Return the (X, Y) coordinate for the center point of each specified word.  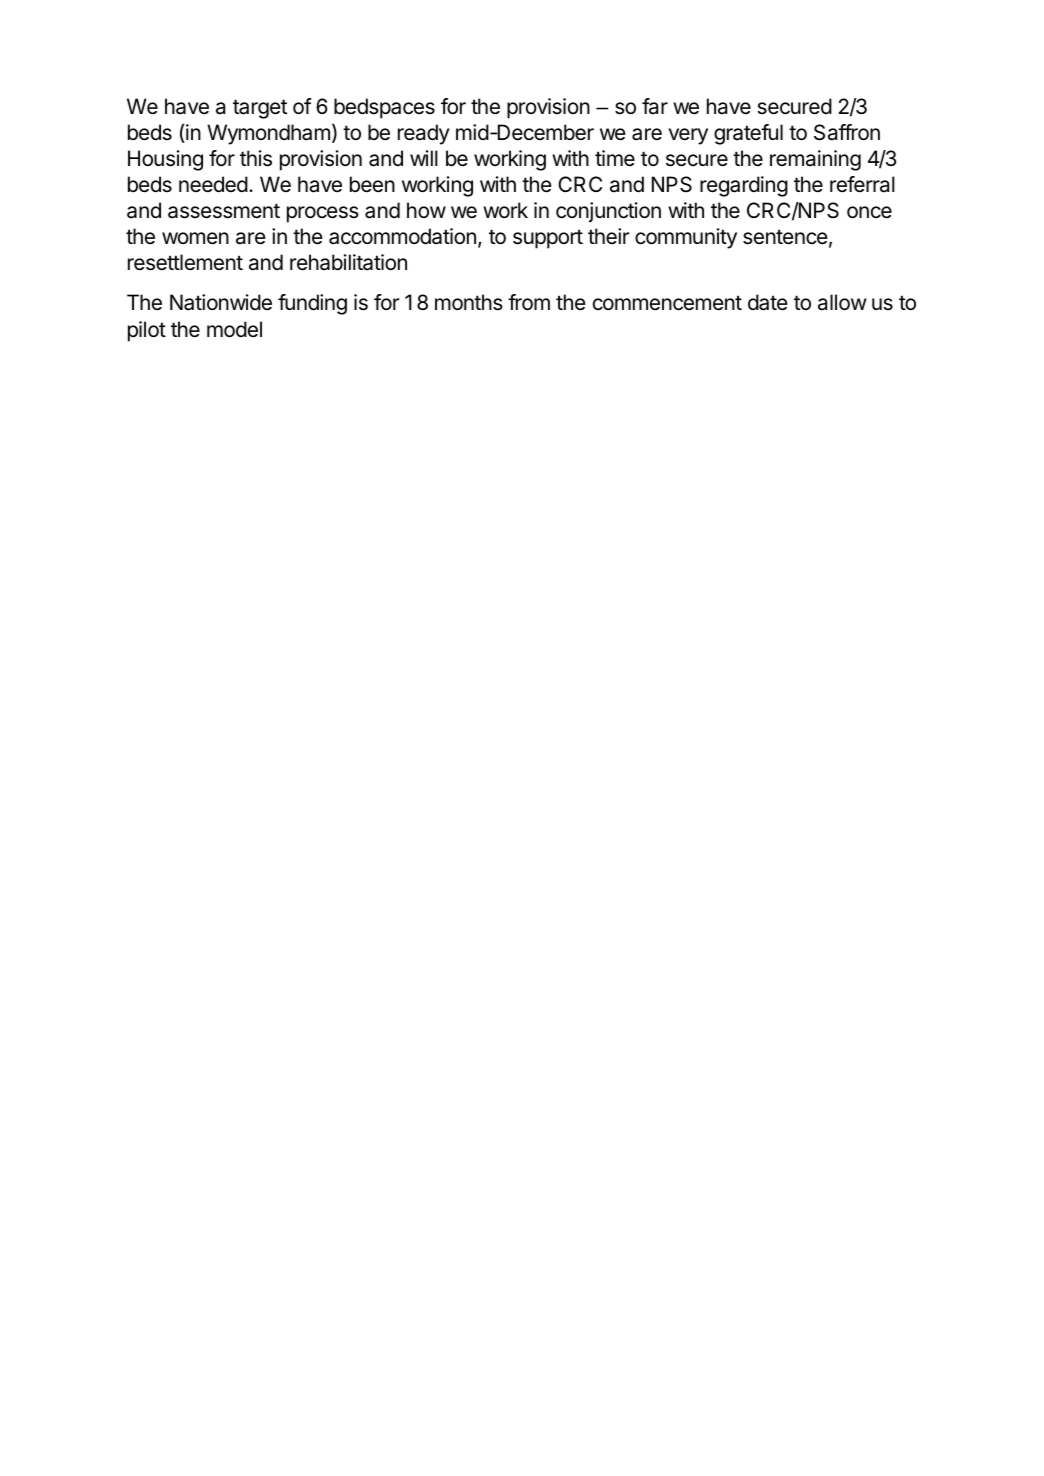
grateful (748, 134)
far (655, 106)
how (426, 210)
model (234, 329)
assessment (224, 211)
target (260, 109)
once (869, 212)
